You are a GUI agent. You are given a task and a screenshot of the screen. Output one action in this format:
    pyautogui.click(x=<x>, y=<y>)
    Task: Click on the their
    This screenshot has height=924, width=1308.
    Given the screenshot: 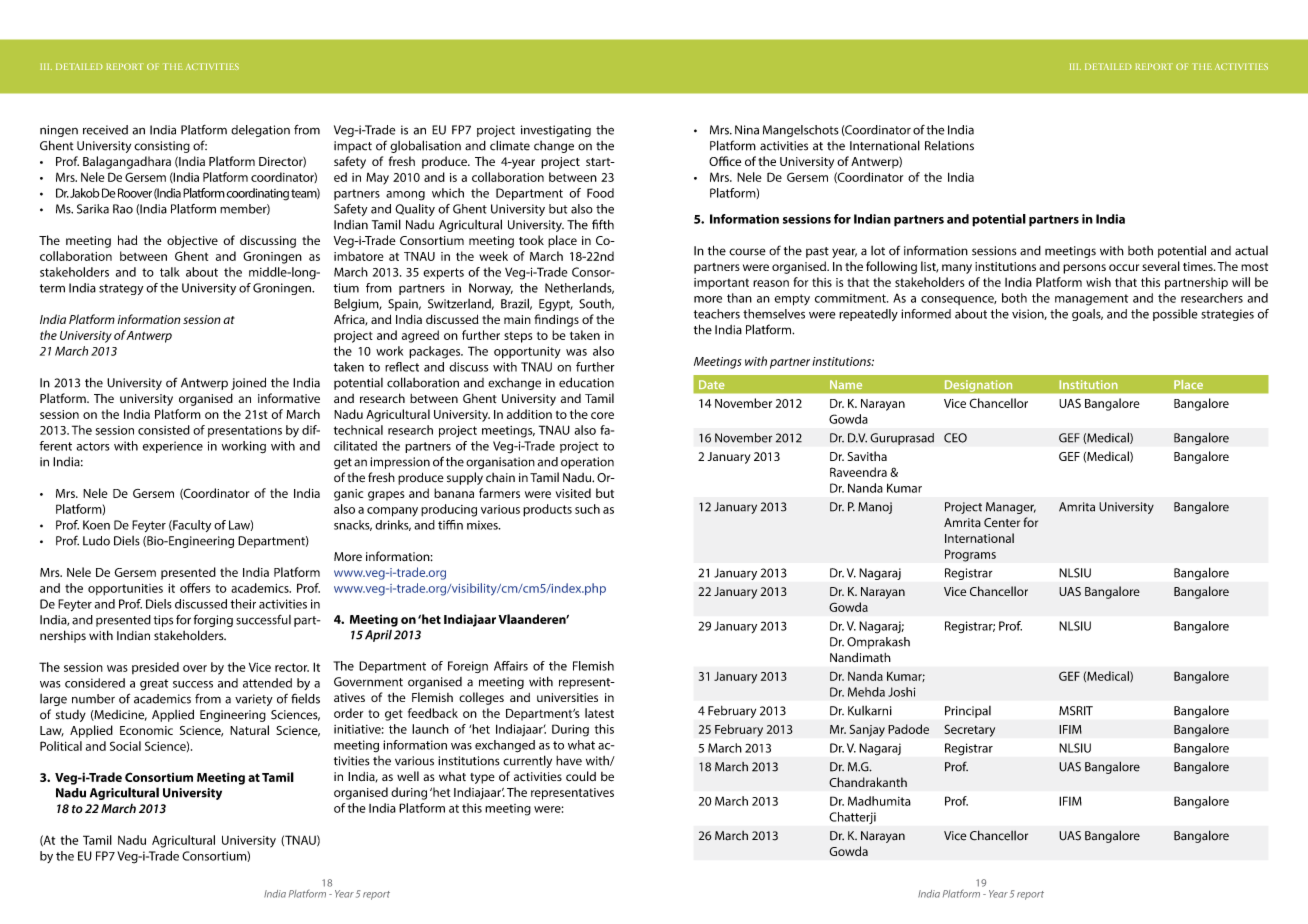 What is the action you would take?
    pyautogui.click(x=243, y=604)
